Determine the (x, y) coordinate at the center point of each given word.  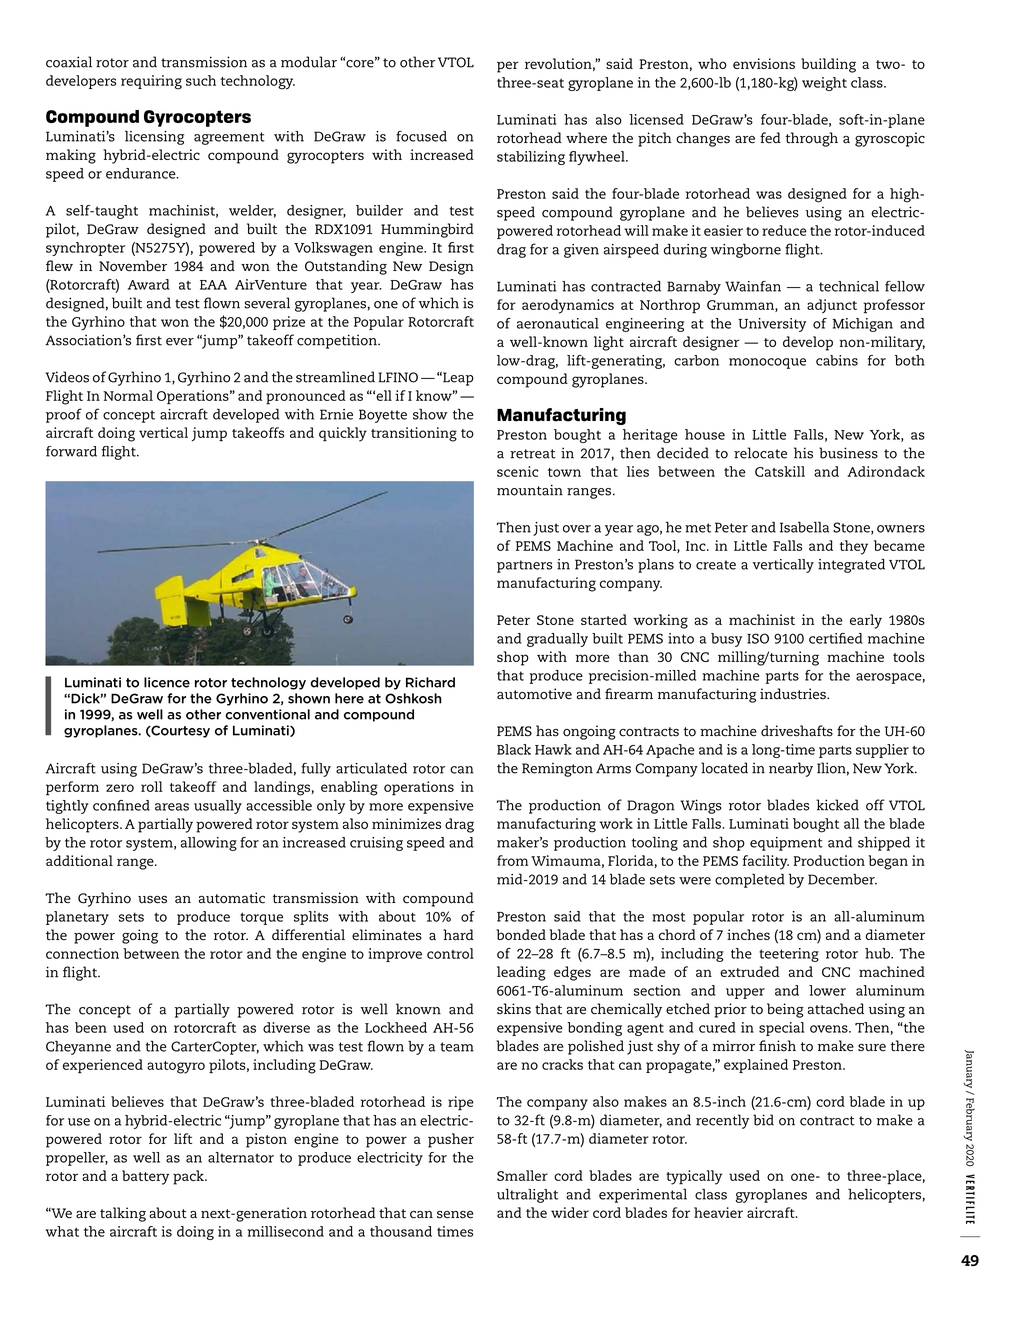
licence (167, 682)
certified (835, 638)
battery (145, 1177)
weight (824, 84)
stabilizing (531, 158)
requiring (151, 82)
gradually (557, 640)
